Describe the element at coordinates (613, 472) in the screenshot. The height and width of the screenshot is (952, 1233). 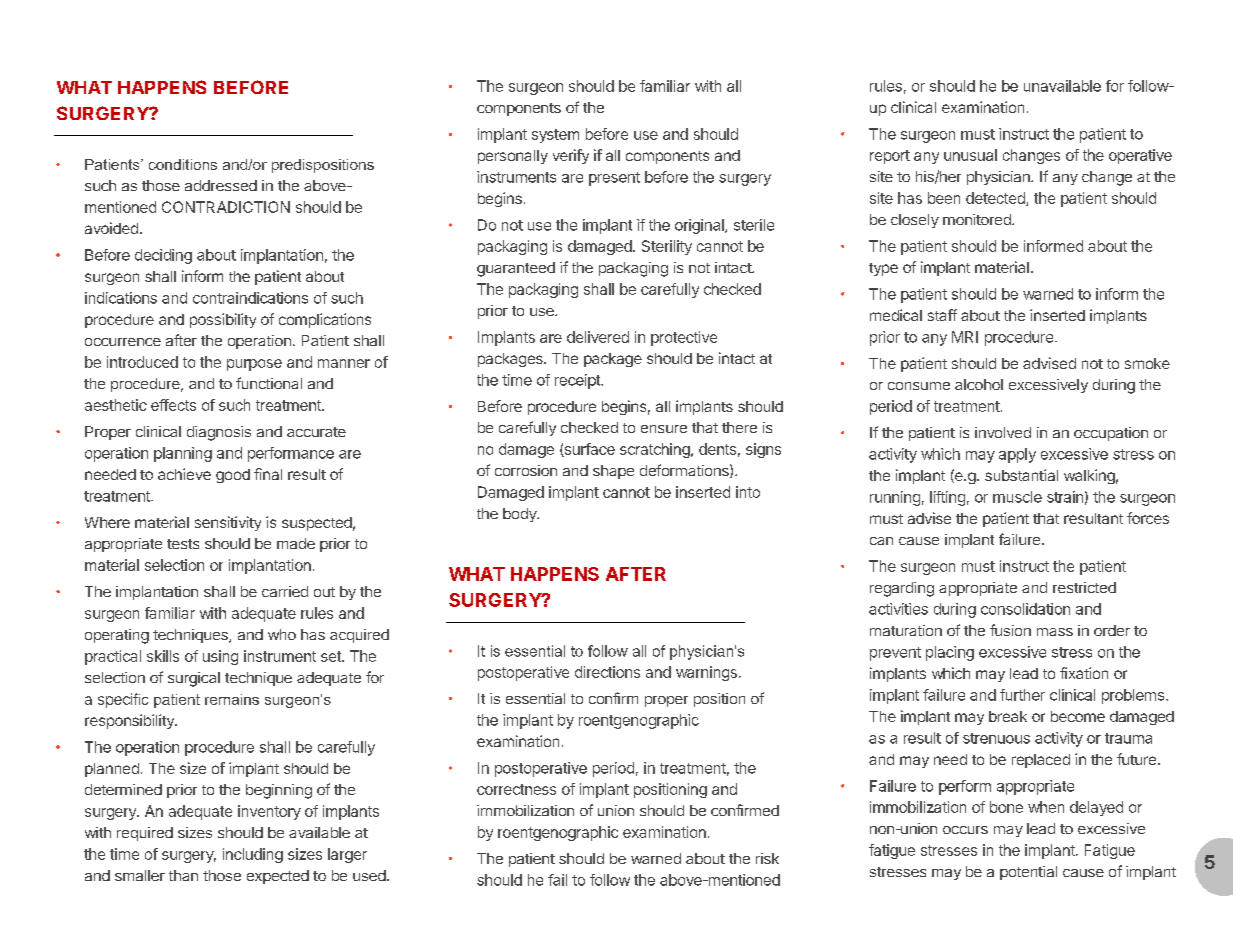
I see `shape` at that location.
